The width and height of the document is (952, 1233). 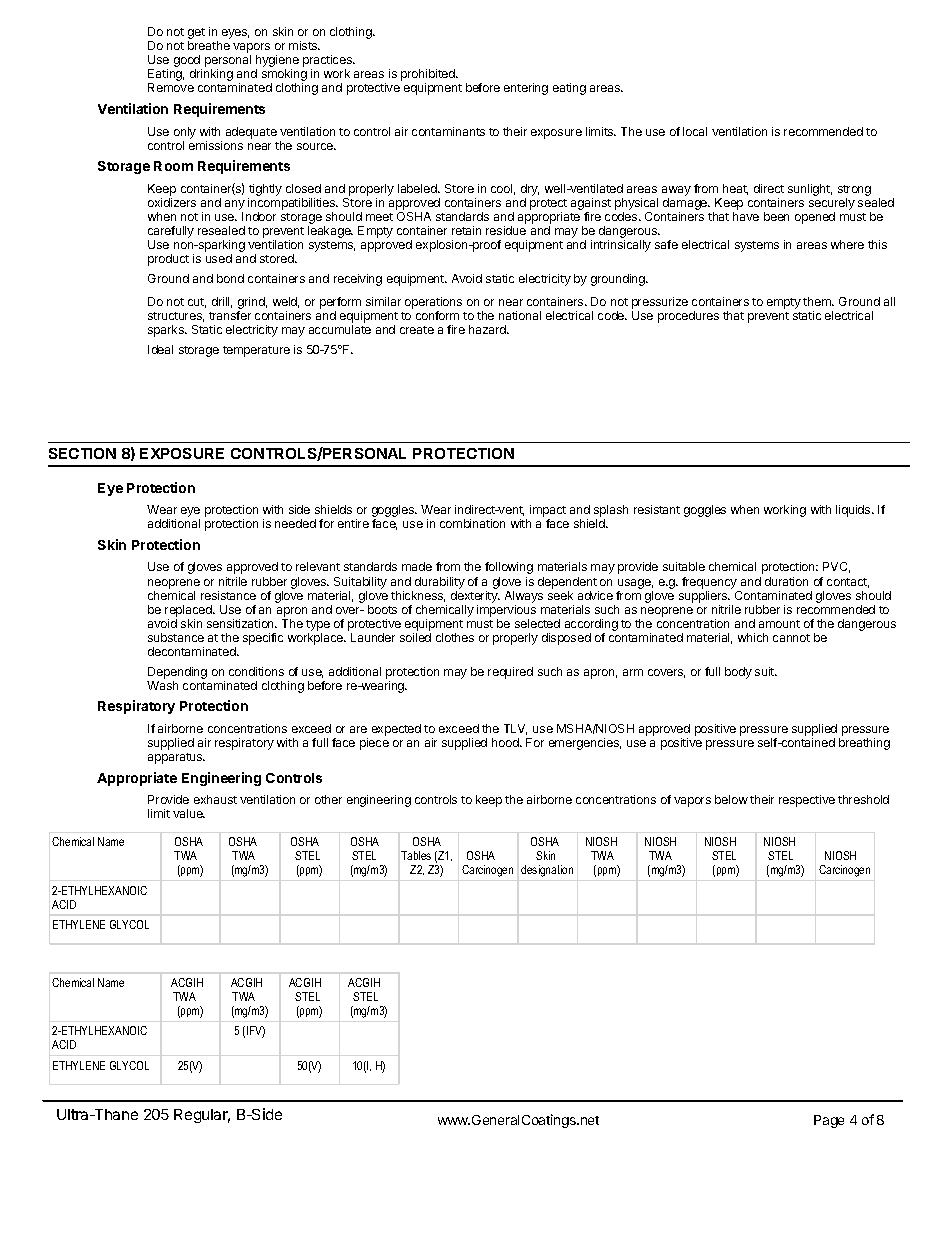 I want to click on respective, so click(x=807, y=801).
